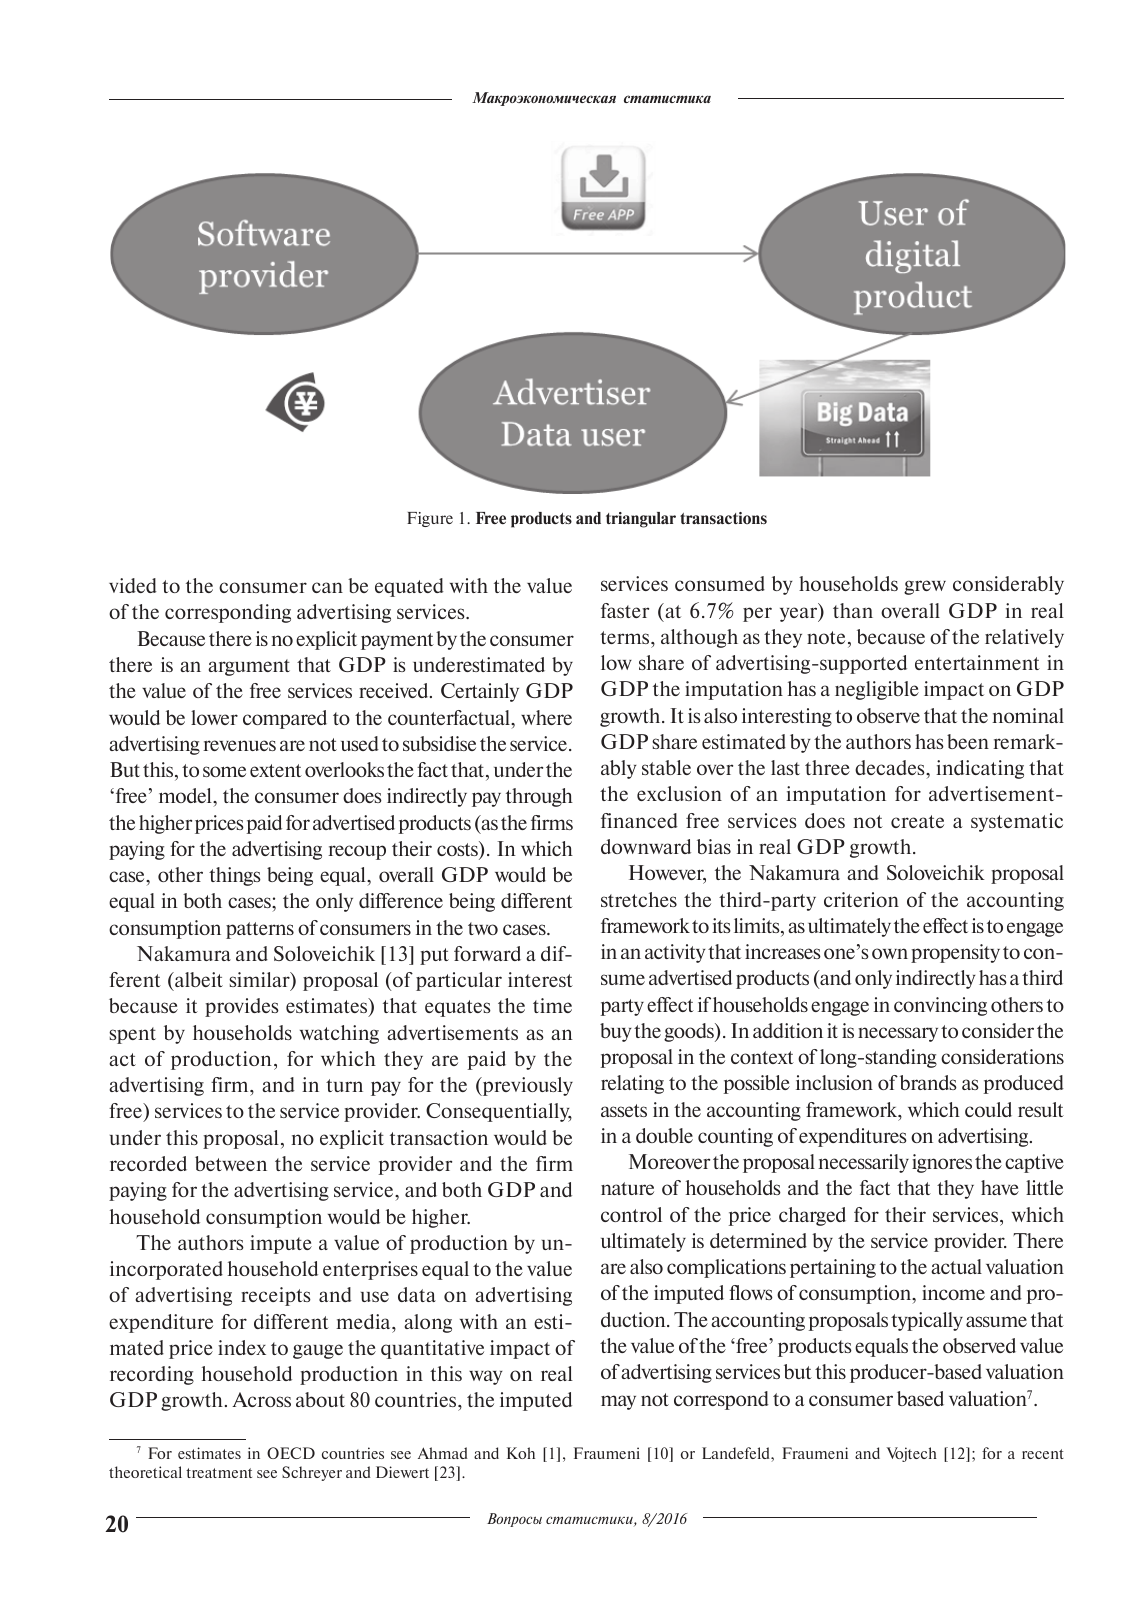 Image resolution: width=1146 pixels, height=1621 pixels. I want to click on Koh, so click(521, 1453).
